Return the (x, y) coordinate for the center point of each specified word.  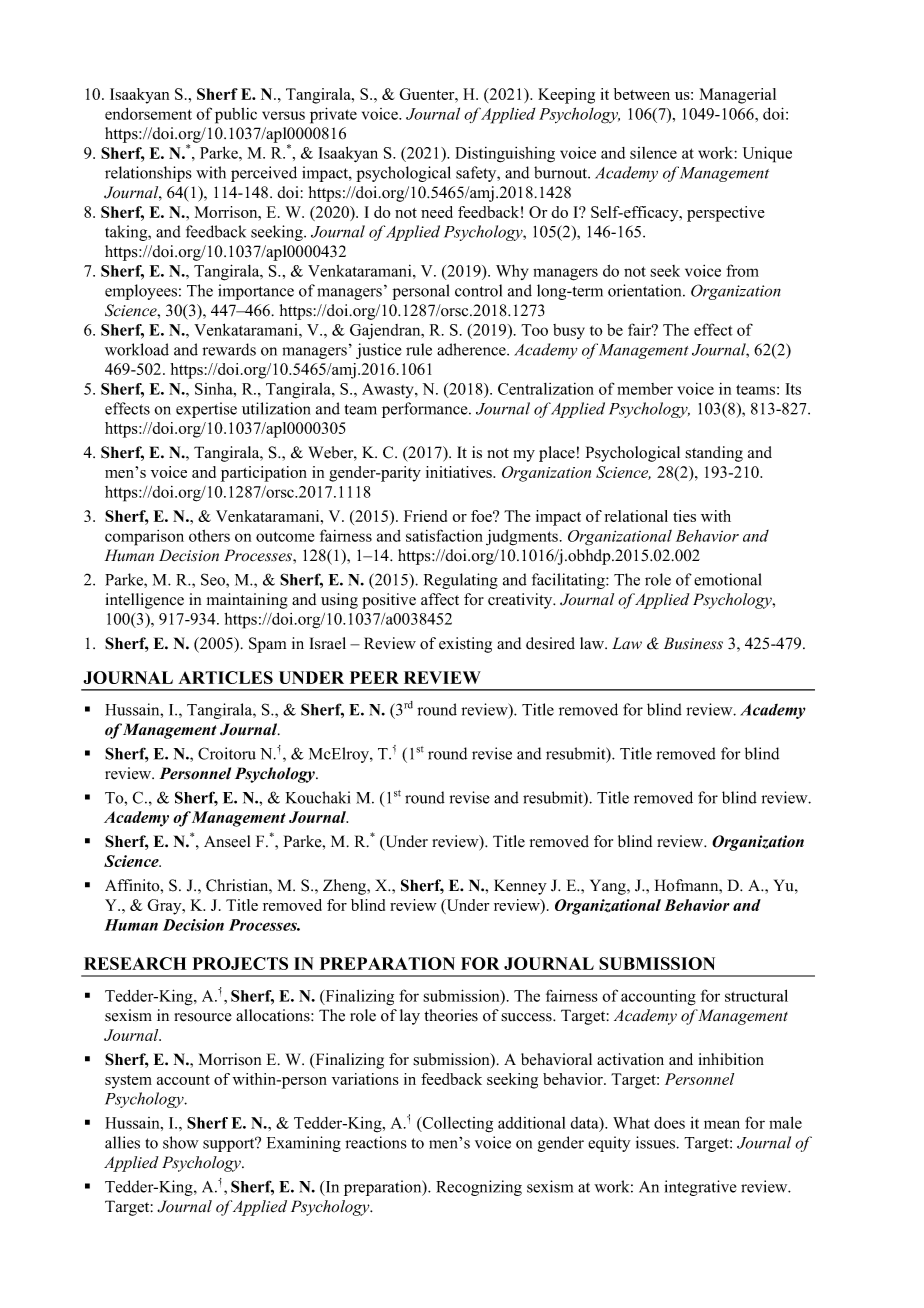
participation (264, 474)
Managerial (738, 96)
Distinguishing (505, 154)
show (181, 1142)
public (236, 116)
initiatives (460, 472)
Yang (609, 887)
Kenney (520, 887)
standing (714, 454)
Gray (165, 907)
